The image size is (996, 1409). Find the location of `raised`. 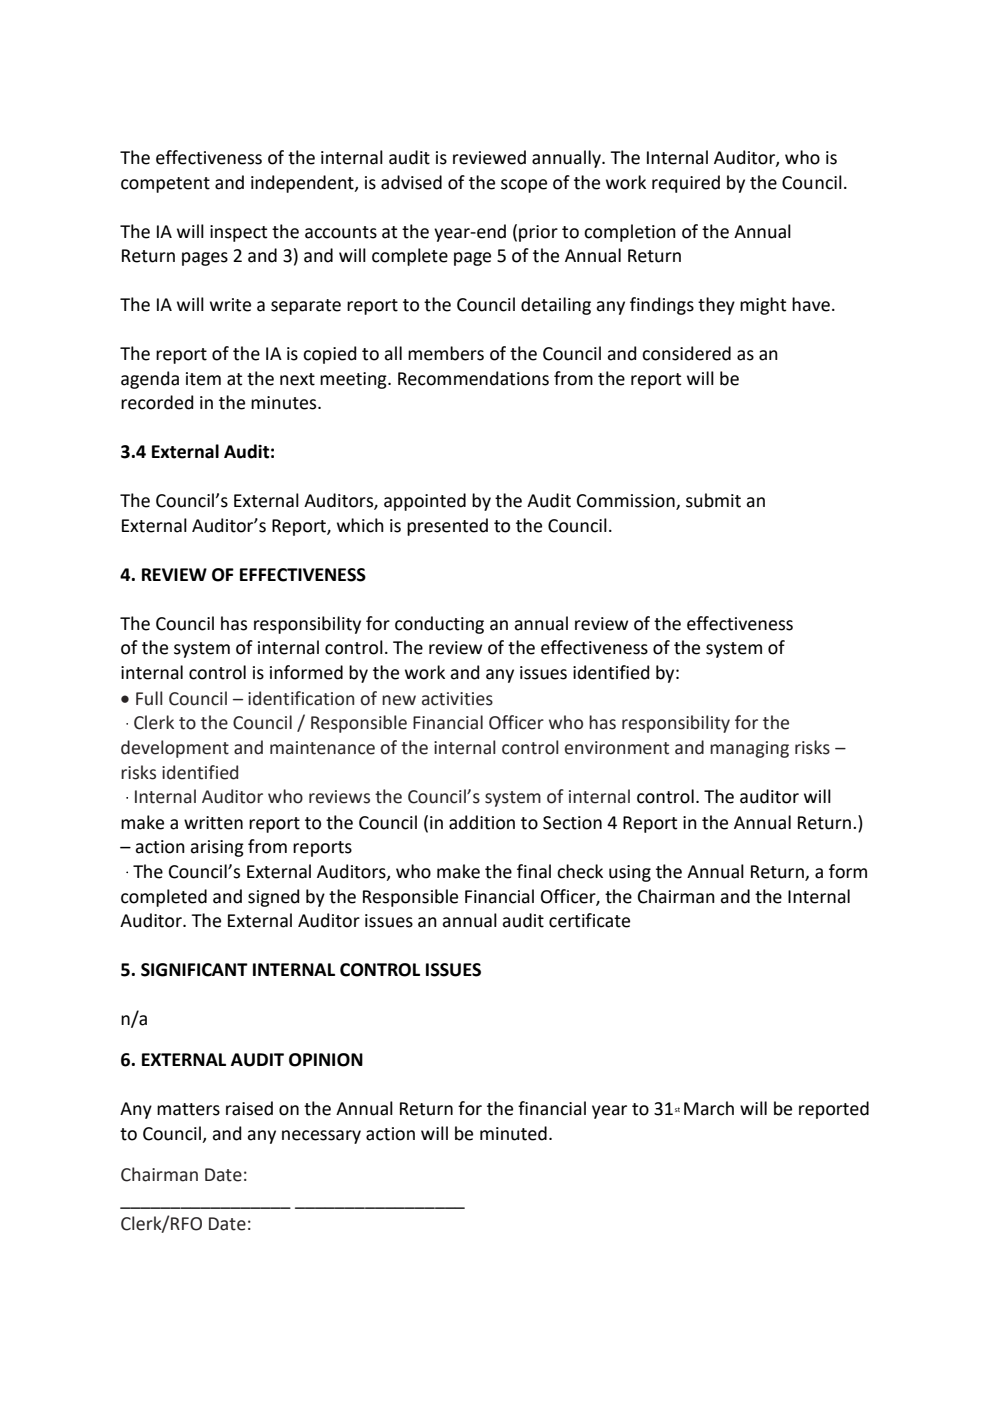

raised is located at coordinates (249, 1108).
